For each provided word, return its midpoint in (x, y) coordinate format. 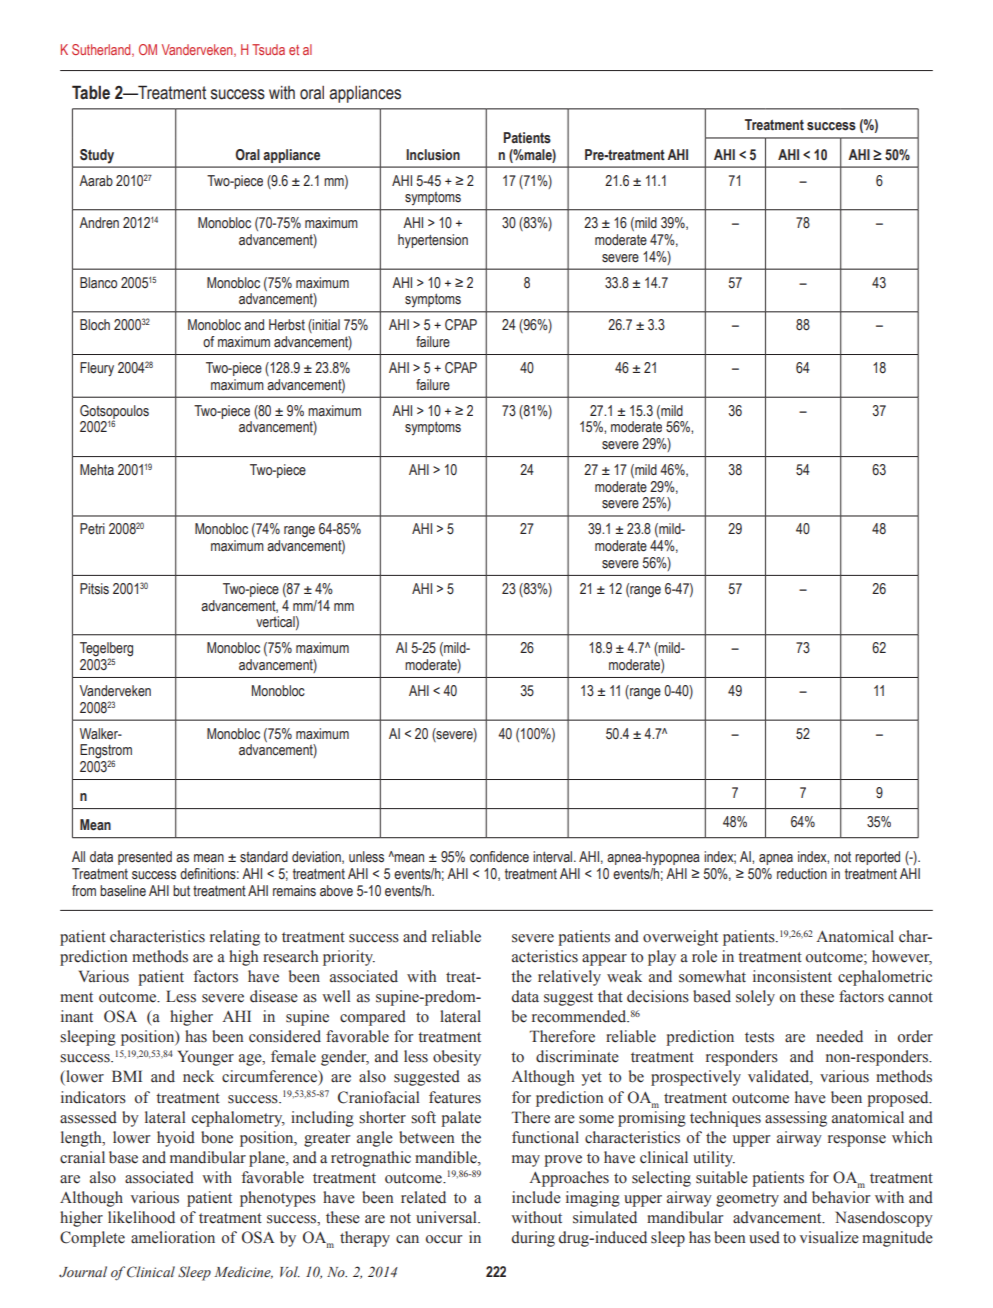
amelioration (173, 1237)
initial (325, 326)
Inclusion (433, 155)
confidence (499, 856)
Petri (92, 529)
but (181, 891)
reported (877, 858)
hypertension (433, 241)
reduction (802, 873)
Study (97, 156)
